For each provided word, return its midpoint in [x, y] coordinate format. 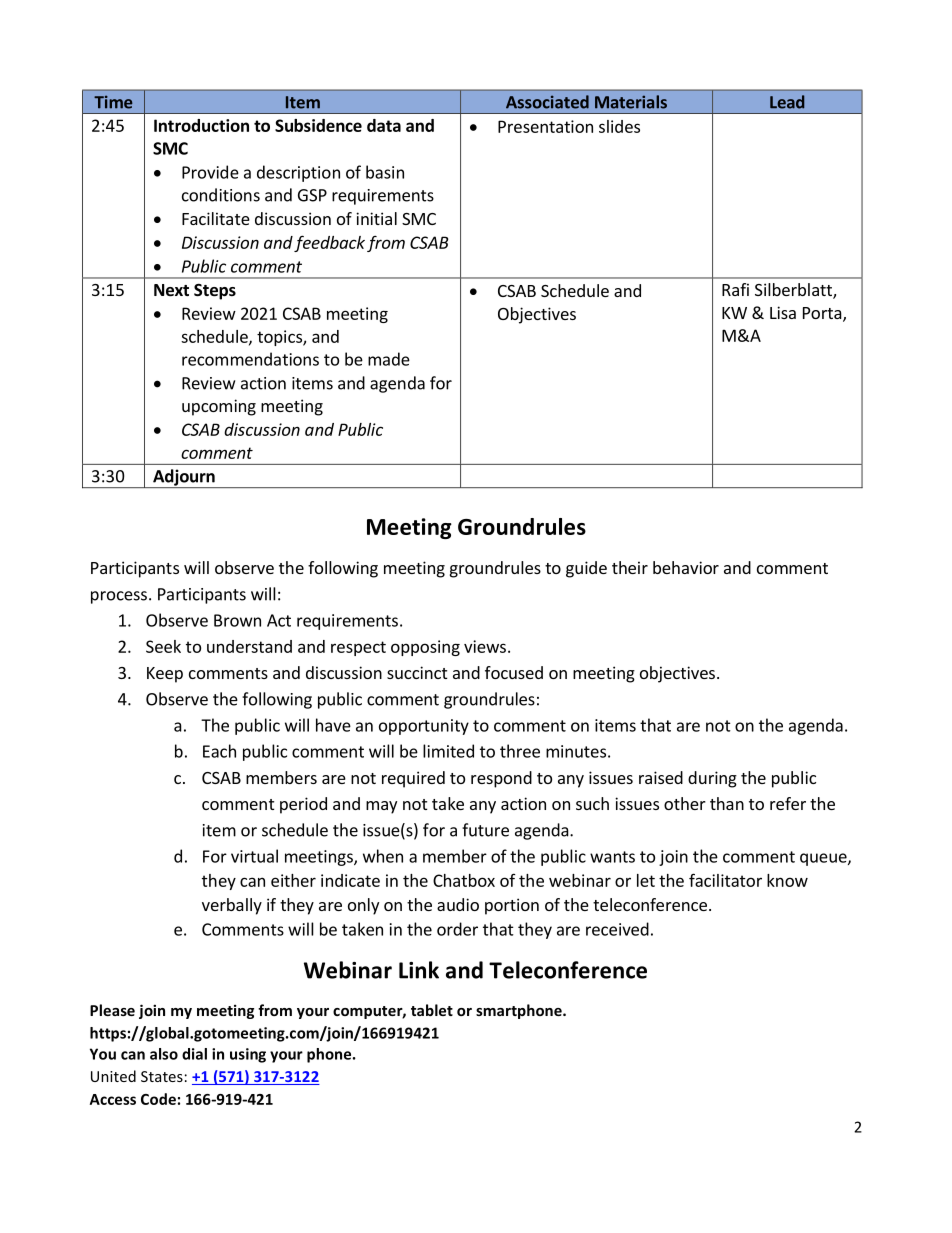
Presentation [545, 126]
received [617, 929]
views [485, 646]
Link [419, 970]
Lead [787, 102]
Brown [237, 620]
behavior [686, 567]
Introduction [201, 125]
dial [194, 1054]
